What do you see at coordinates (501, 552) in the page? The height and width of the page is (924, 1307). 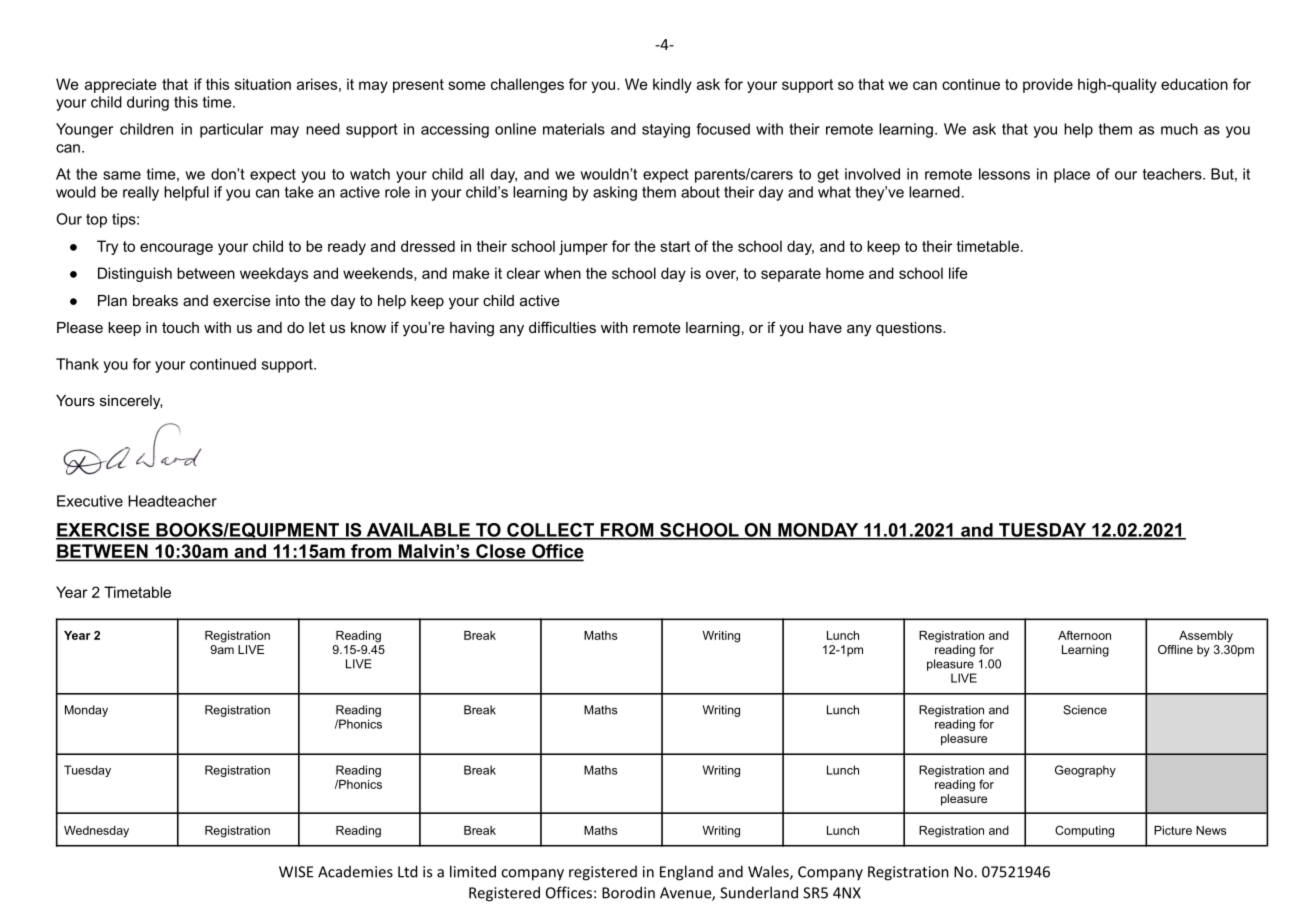 I see `Close` at bounding box center [501, 552].
